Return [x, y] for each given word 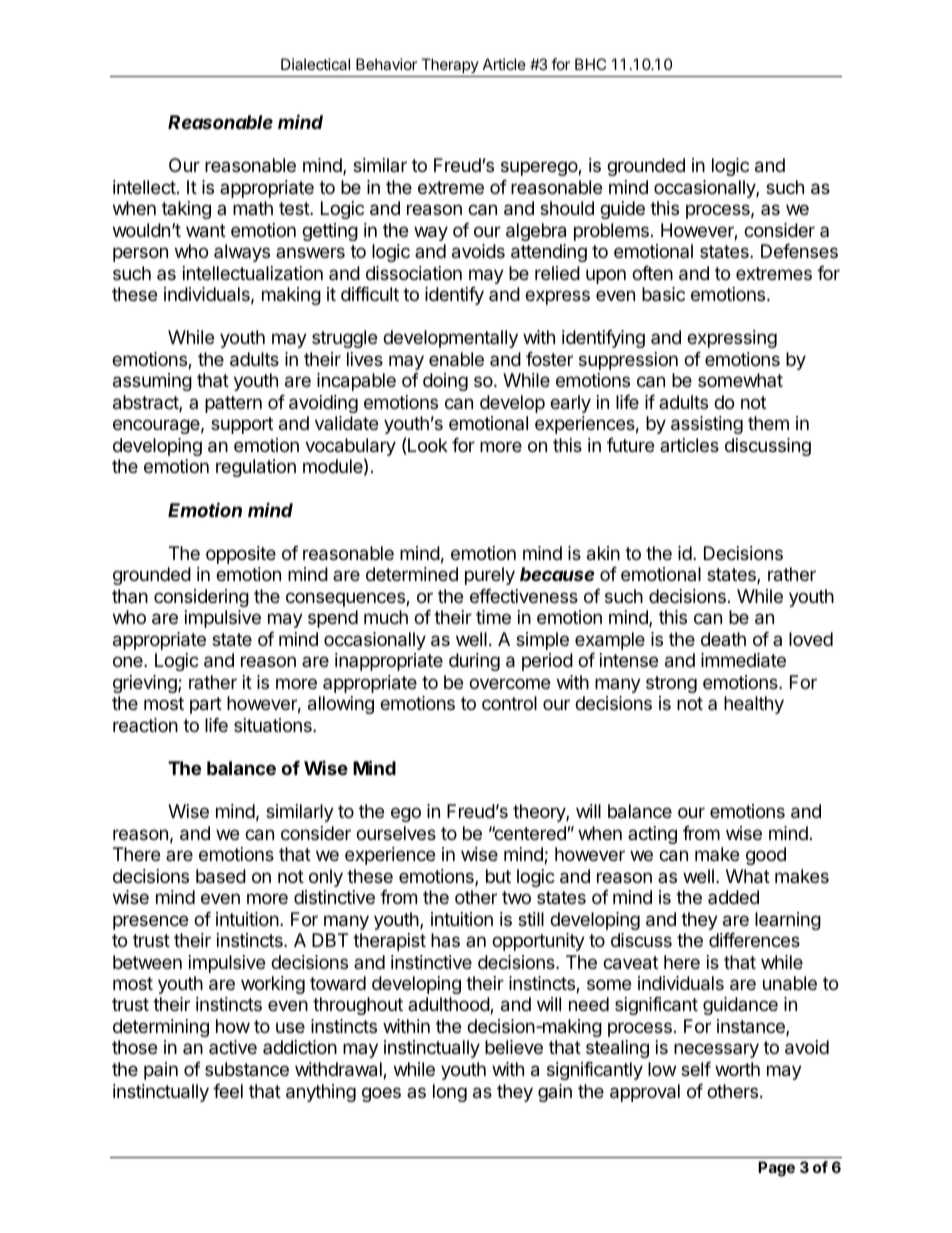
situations [274, 725]
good [766, 856]
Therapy [450, 65]
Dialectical [315, 64]
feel [228, 1091]
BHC [590, 64]
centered [529, 833]
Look [428, 445]
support [242, 425]
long [450, 1093]
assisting [707, 425]
